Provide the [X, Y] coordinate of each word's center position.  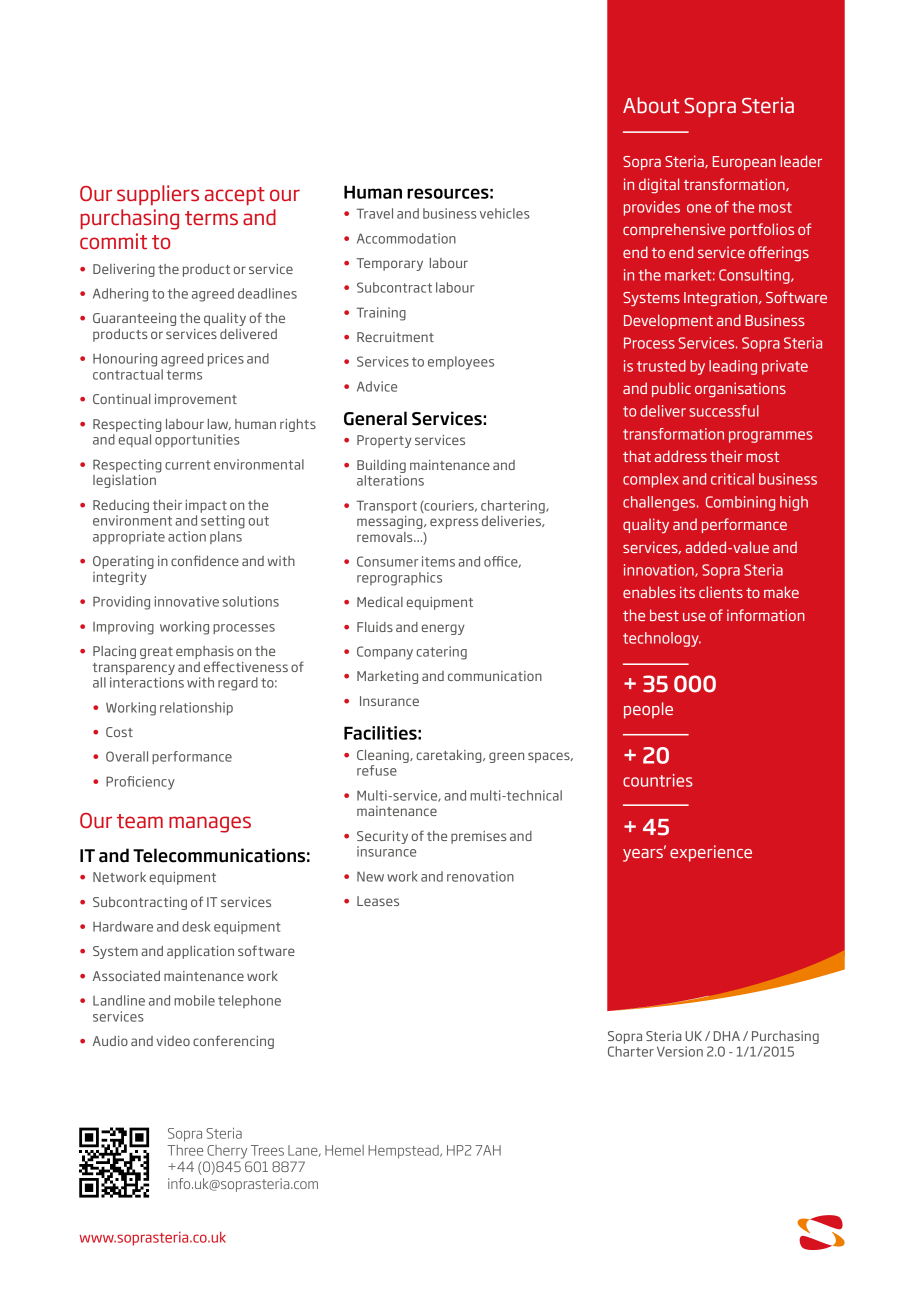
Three [185, 1150]
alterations [390, 480]
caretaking [450, 756]
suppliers [158, 195]
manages [210, 824]
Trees [267, 1150]
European [744, 163]
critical [732, 479]
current [188, 465]
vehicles [505, 213]
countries [658, 780]
